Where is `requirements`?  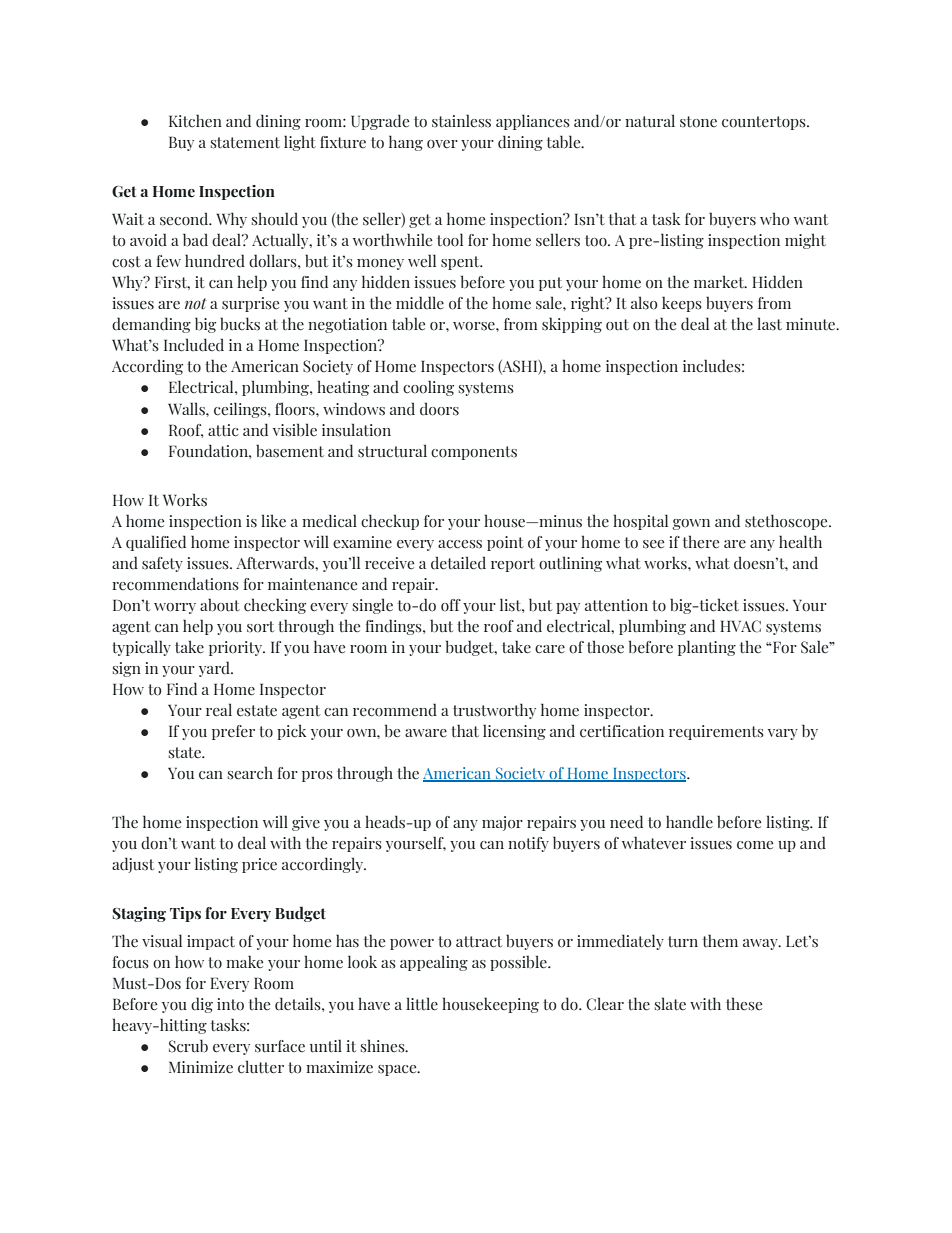
requirements is located at coordinates (716, 732).
